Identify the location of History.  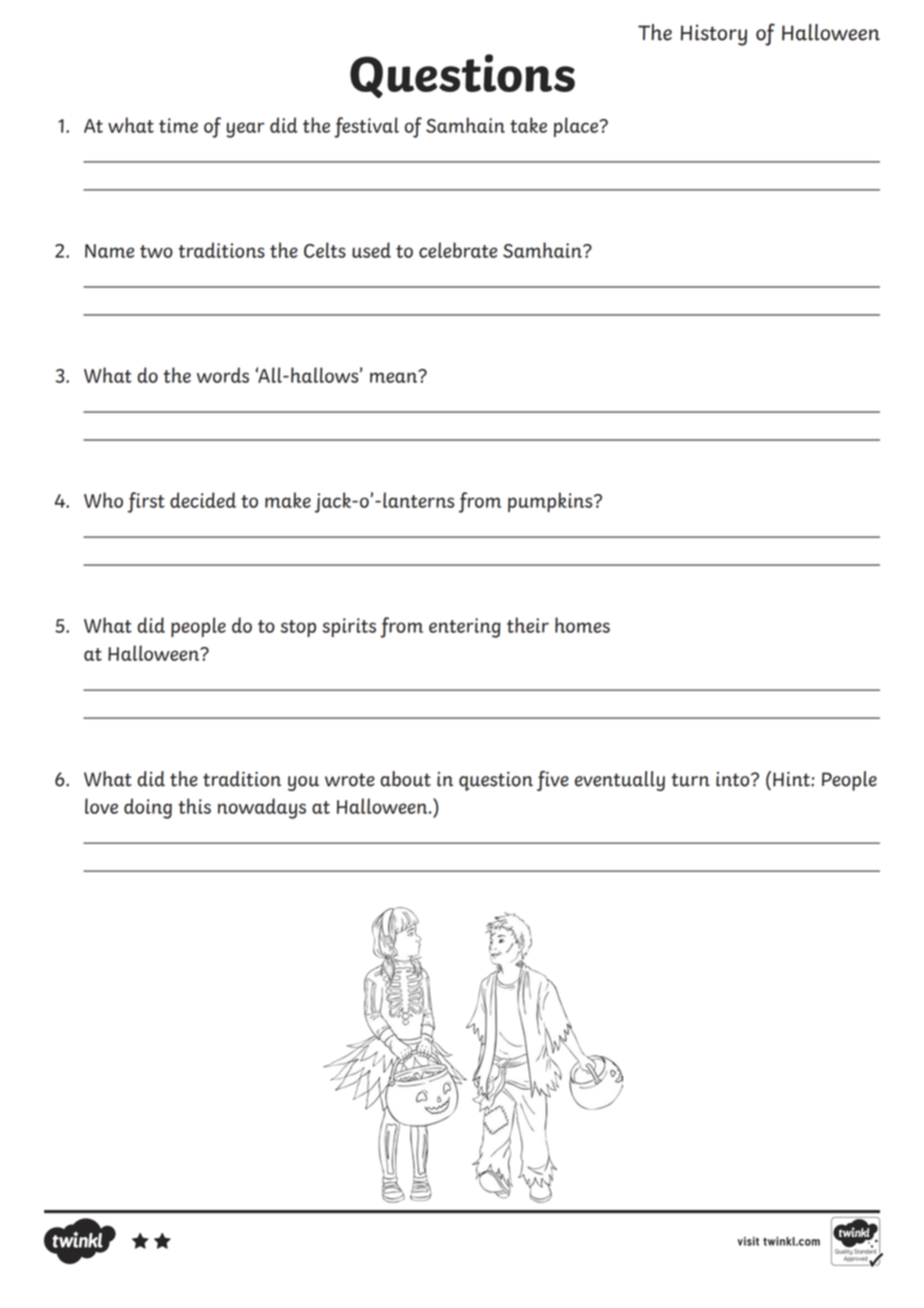
(714, 35).
